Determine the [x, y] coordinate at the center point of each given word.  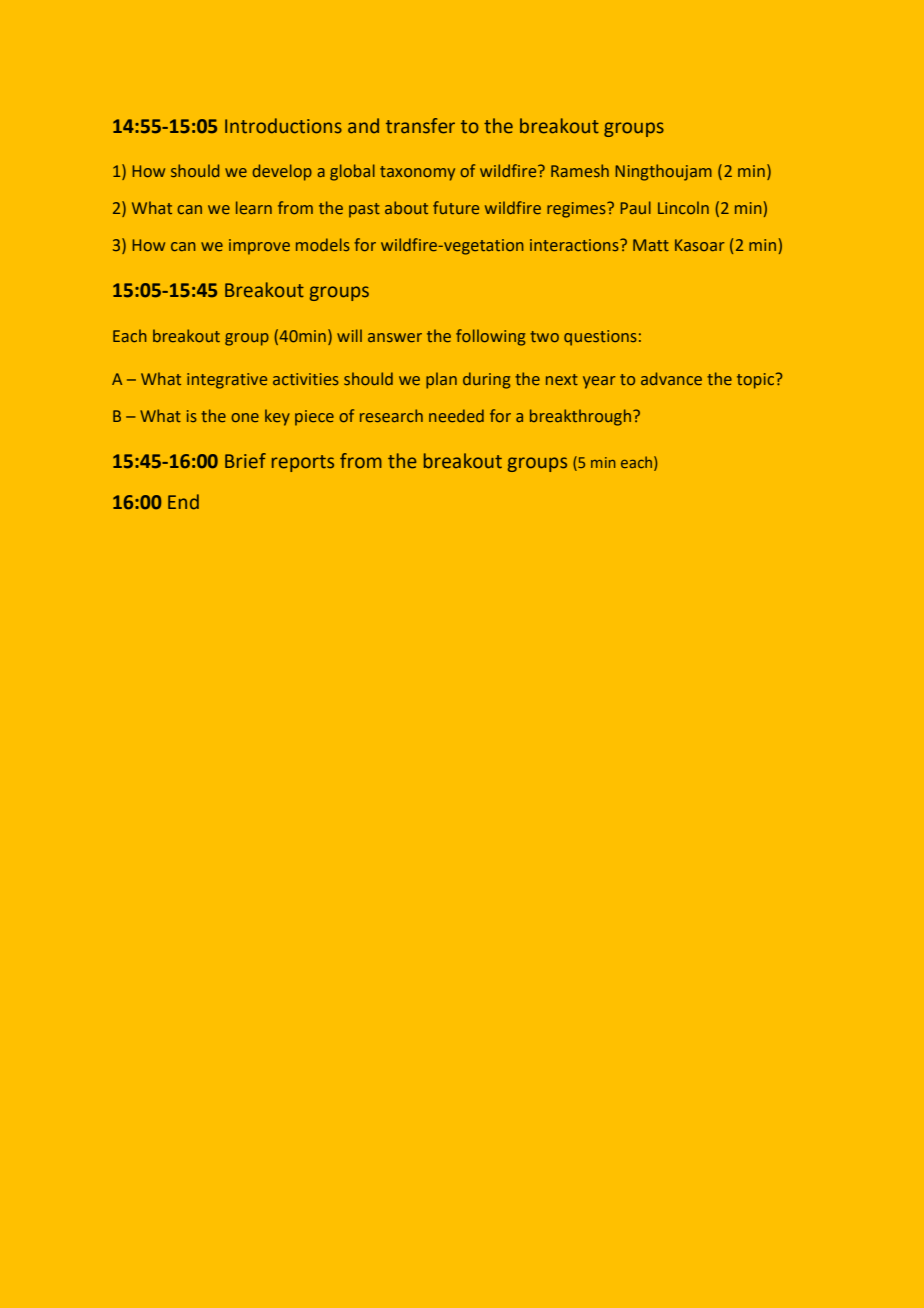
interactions [575, 245]
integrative [227, 381]
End [183, 502]
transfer [420, 126]
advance [671, 378]
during [486, 380]
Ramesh [580, 170]
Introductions [283, 126]
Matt [651, 245]
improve [259, 247]
